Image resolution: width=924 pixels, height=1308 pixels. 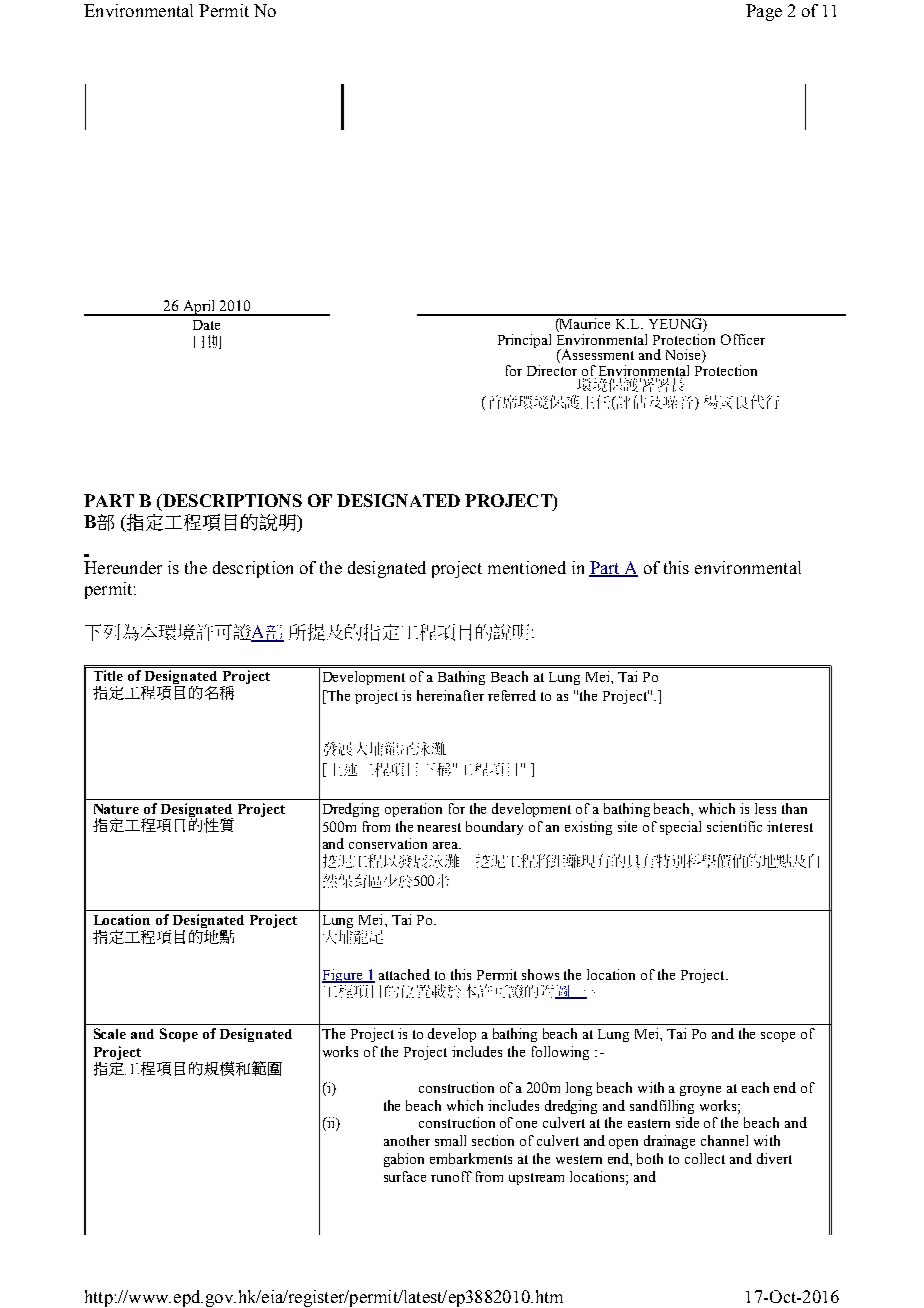 I want to click on Scale, so click(x=110, y=1033).
